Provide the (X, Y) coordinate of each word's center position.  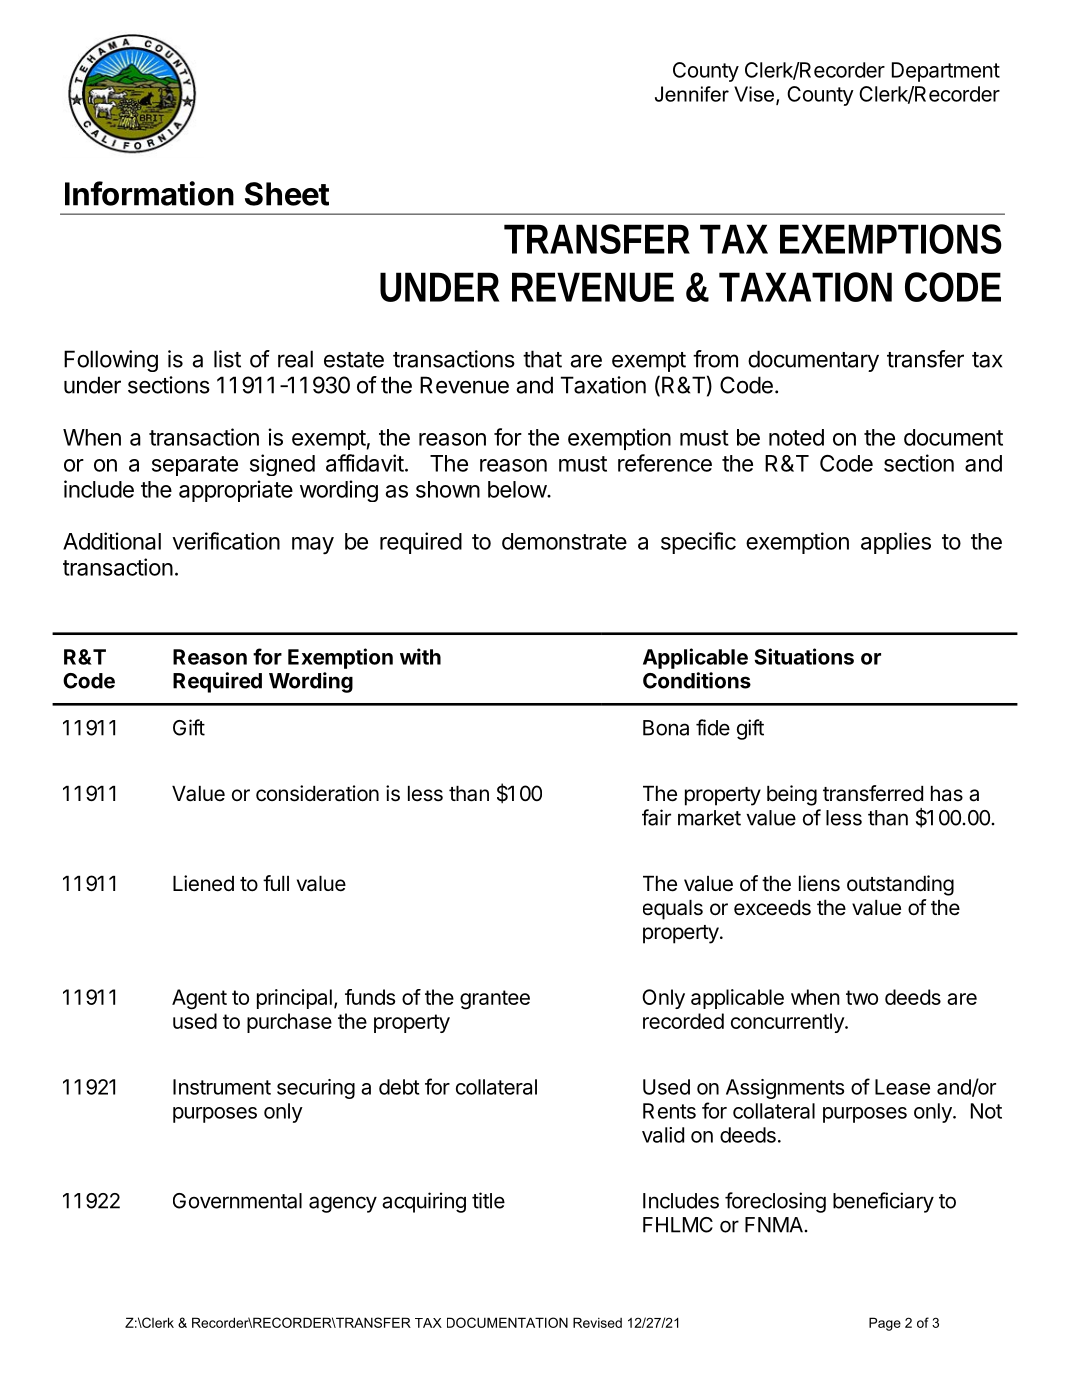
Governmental (237, 1201)
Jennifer (692, 94)
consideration (317, 793)
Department (946, 72)
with (420, 656)
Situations (804, 656)
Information (149, 193)
